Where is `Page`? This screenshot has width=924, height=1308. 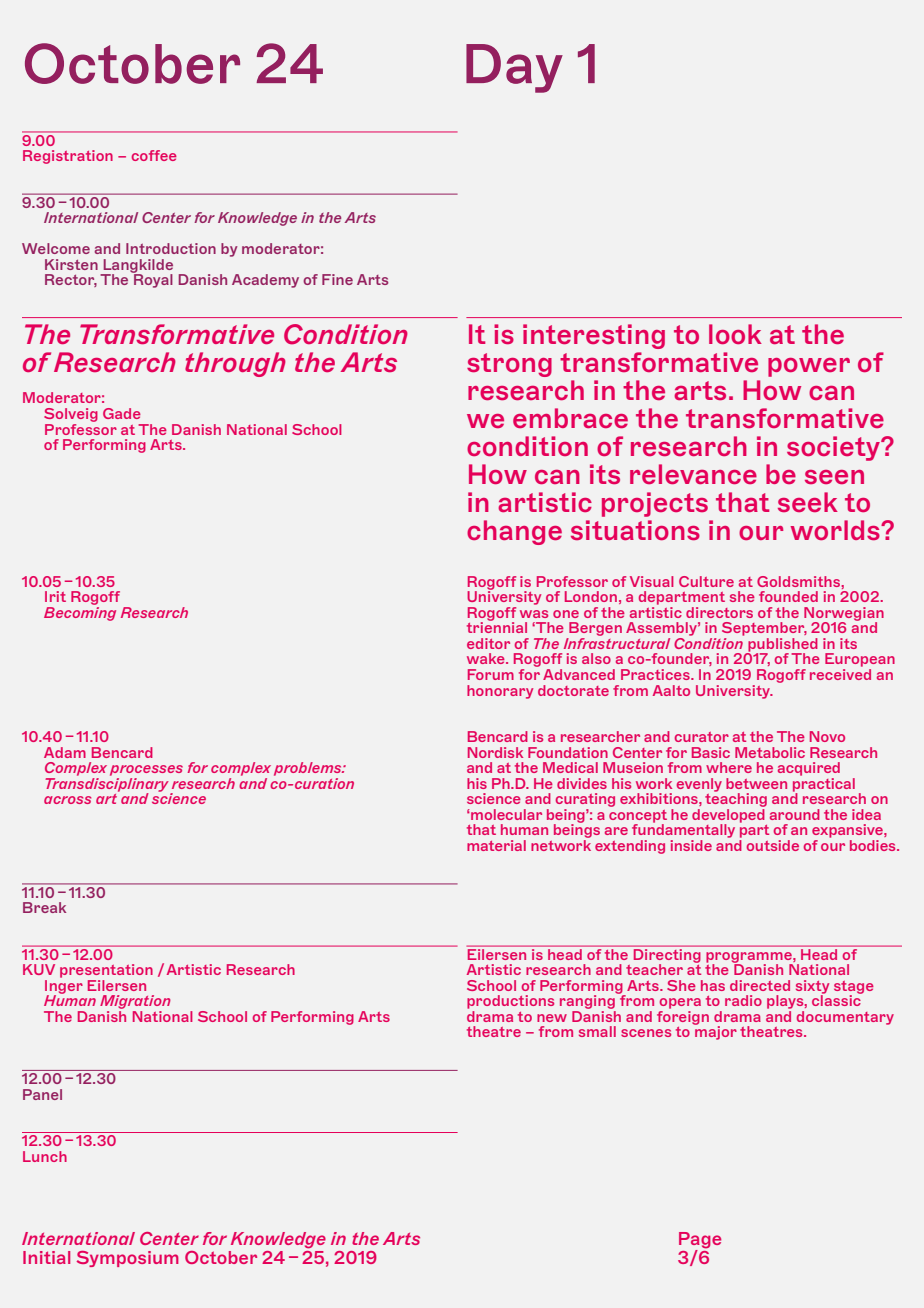
Page is located at coordinates (700, 1241).
